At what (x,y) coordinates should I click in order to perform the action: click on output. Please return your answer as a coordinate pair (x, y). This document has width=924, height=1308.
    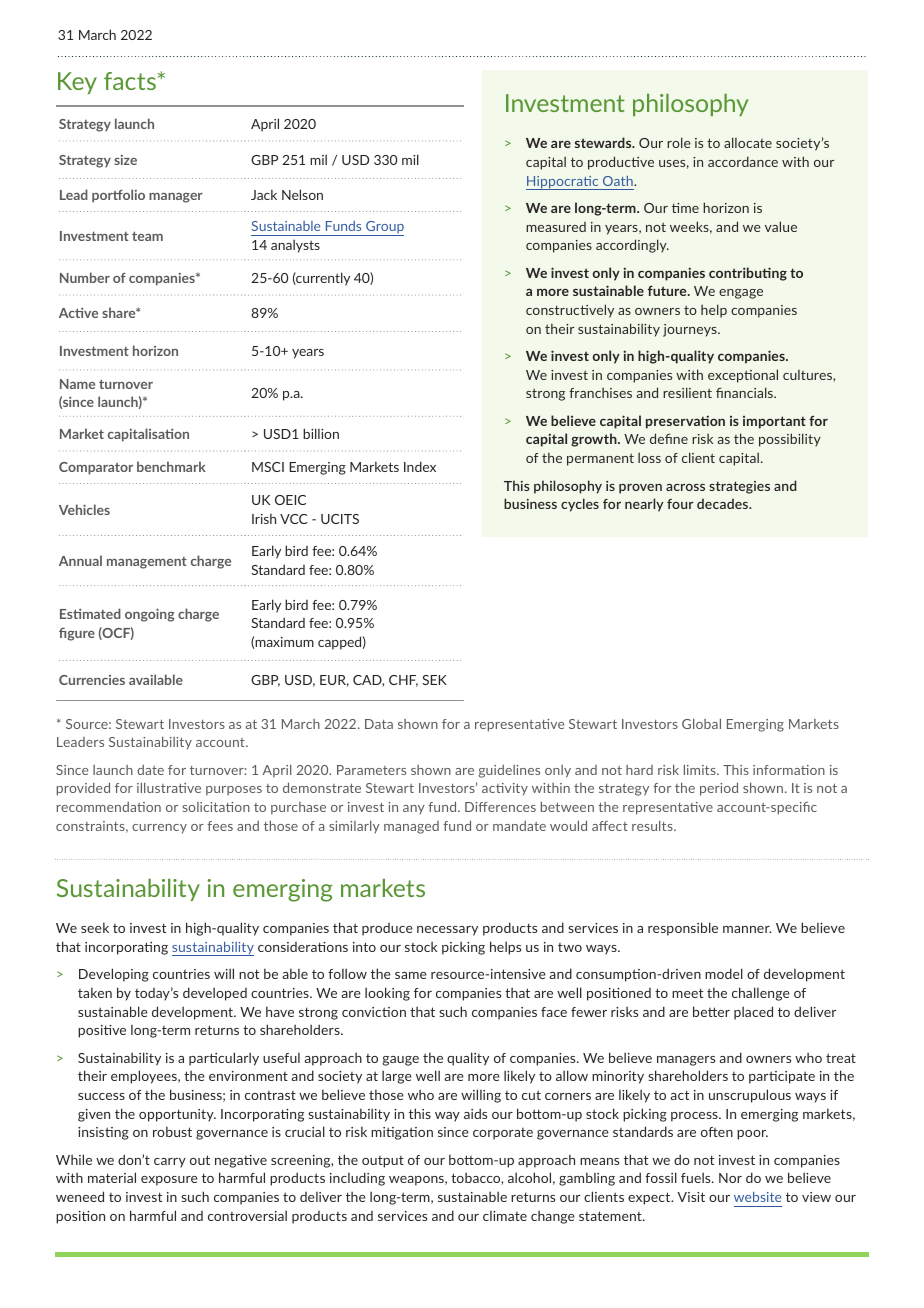
    Looking at the image, I should click on (383, 1162).
